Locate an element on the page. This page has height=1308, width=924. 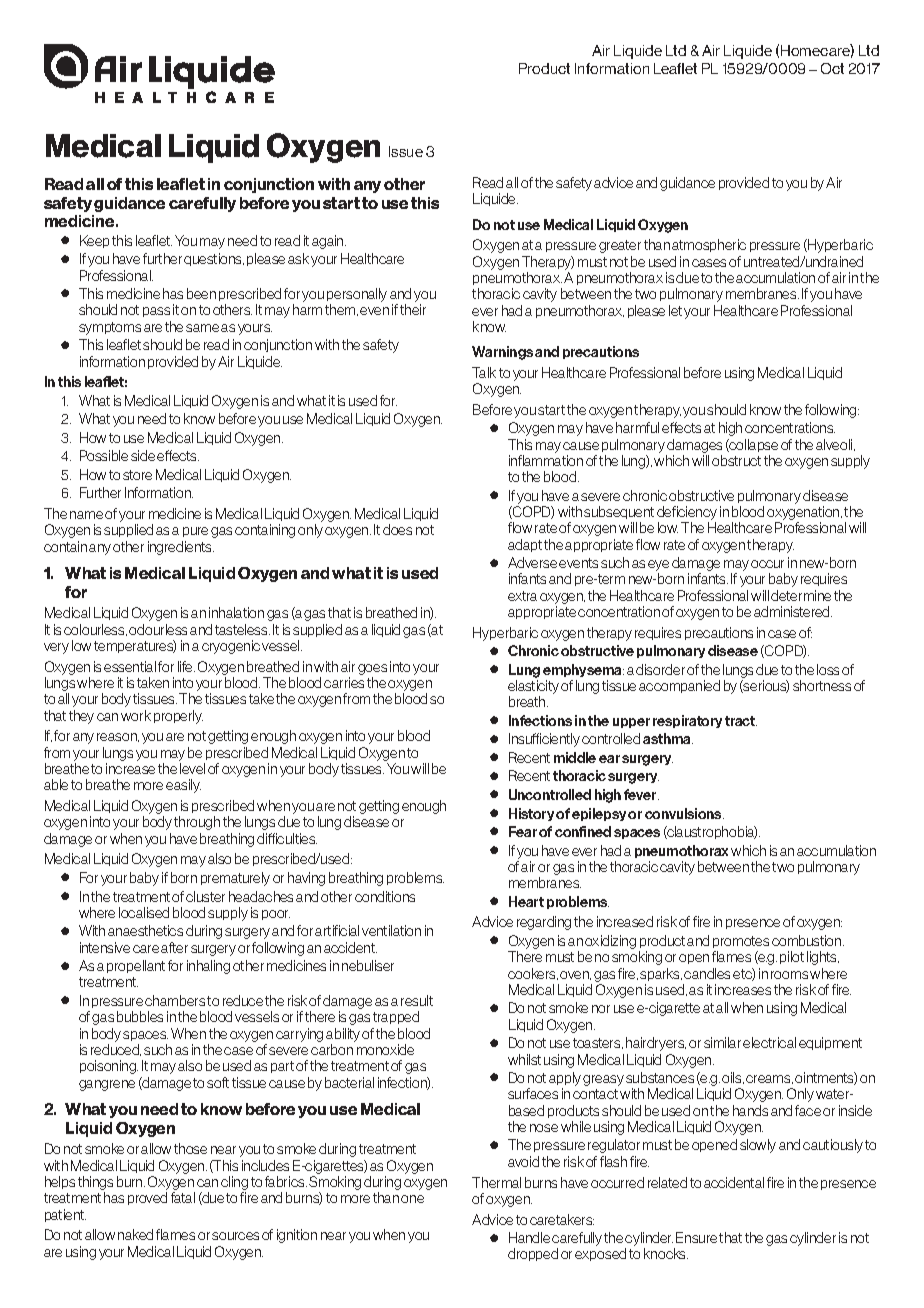
Fear is located at coordinates (523, 831).
